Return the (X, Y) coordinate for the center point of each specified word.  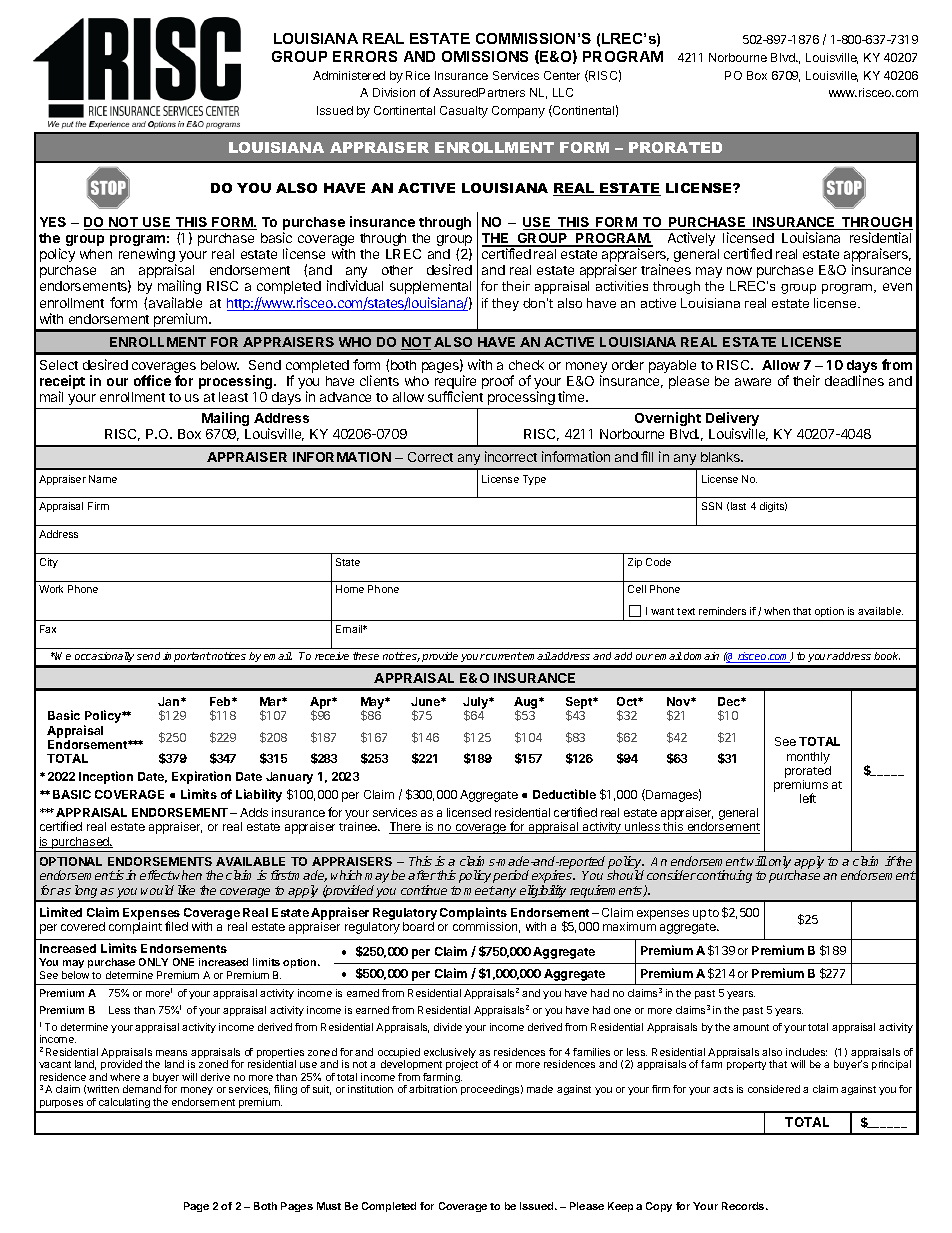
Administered (349, 75)
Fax (48, 629)
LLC (563, 92)
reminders (722, 611)
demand (142, 1089)
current (504, 656)
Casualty (464, 112)
